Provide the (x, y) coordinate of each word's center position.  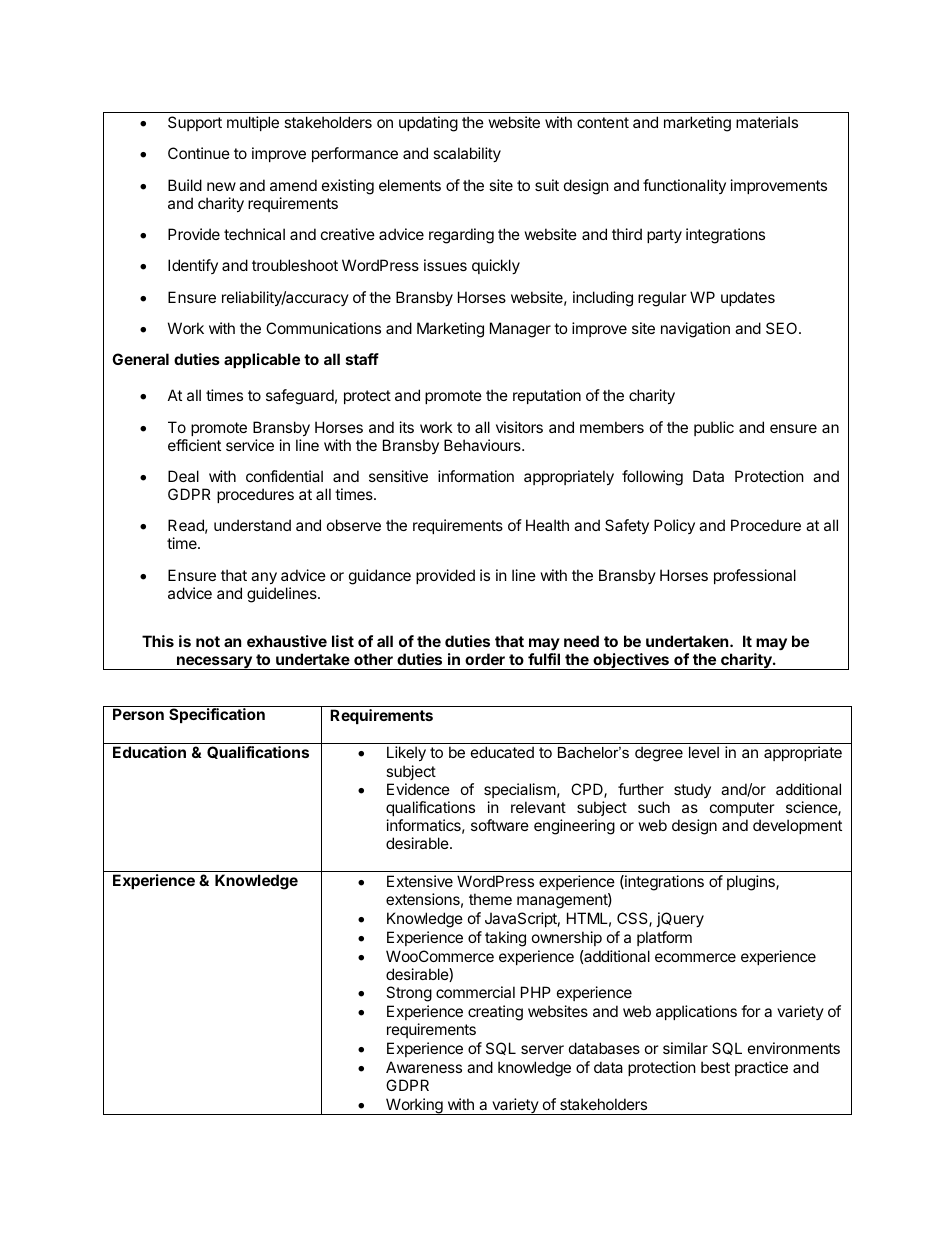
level (704, 752)
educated (502, 752)
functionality (684, 186)
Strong (409, 994)
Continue (199, 153)
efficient (194, 445)
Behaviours (483, 445)
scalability (467, 154)
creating (495, 1013)
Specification (217, 715)
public (714, 428)
